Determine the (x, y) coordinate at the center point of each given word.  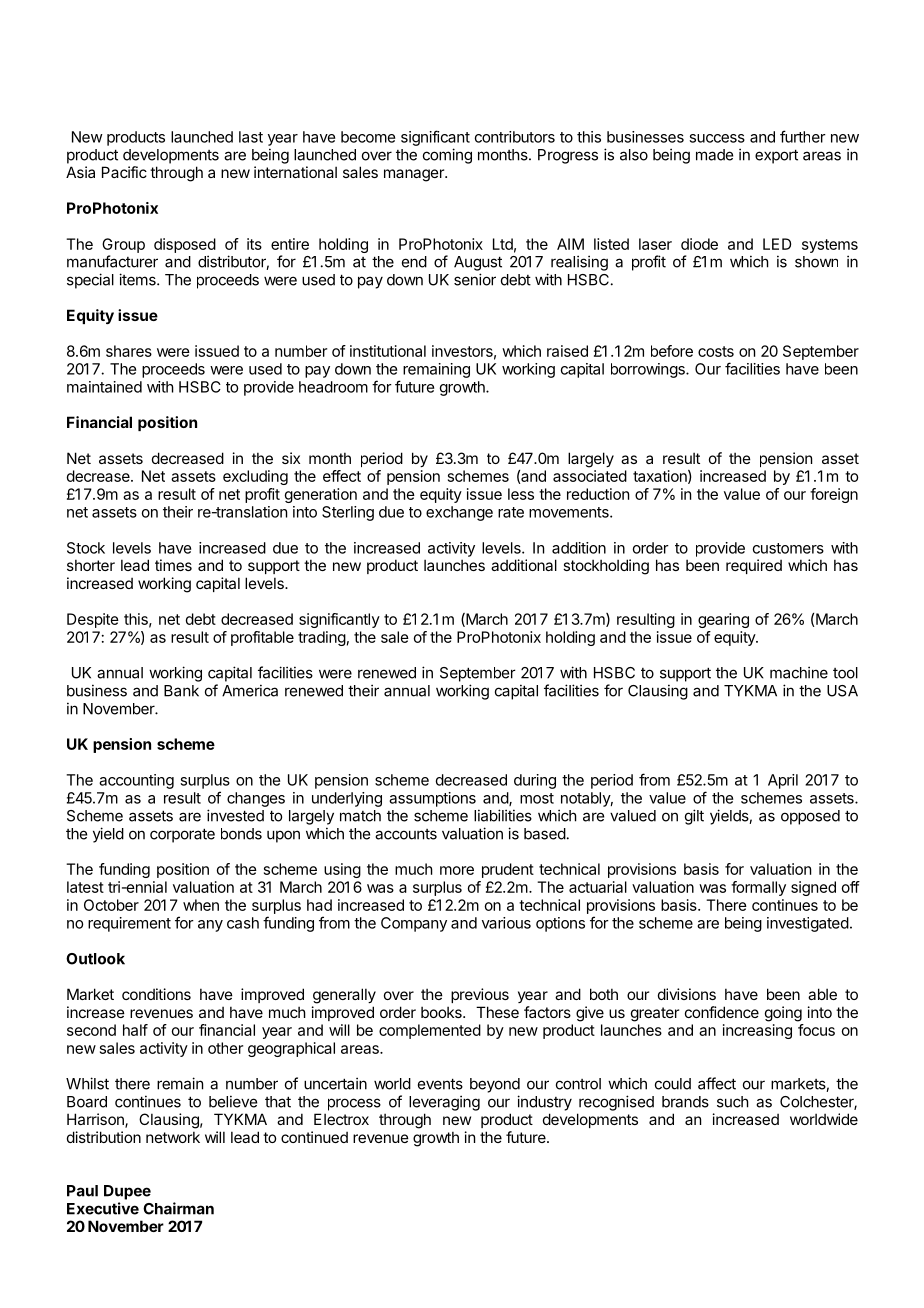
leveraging (444, 1103)
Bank (181, 691)
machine (799, 672)
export (776, 156)
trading (322, 638)
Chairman (178, 1208)
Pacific (124, 172)
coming (447, 156)
